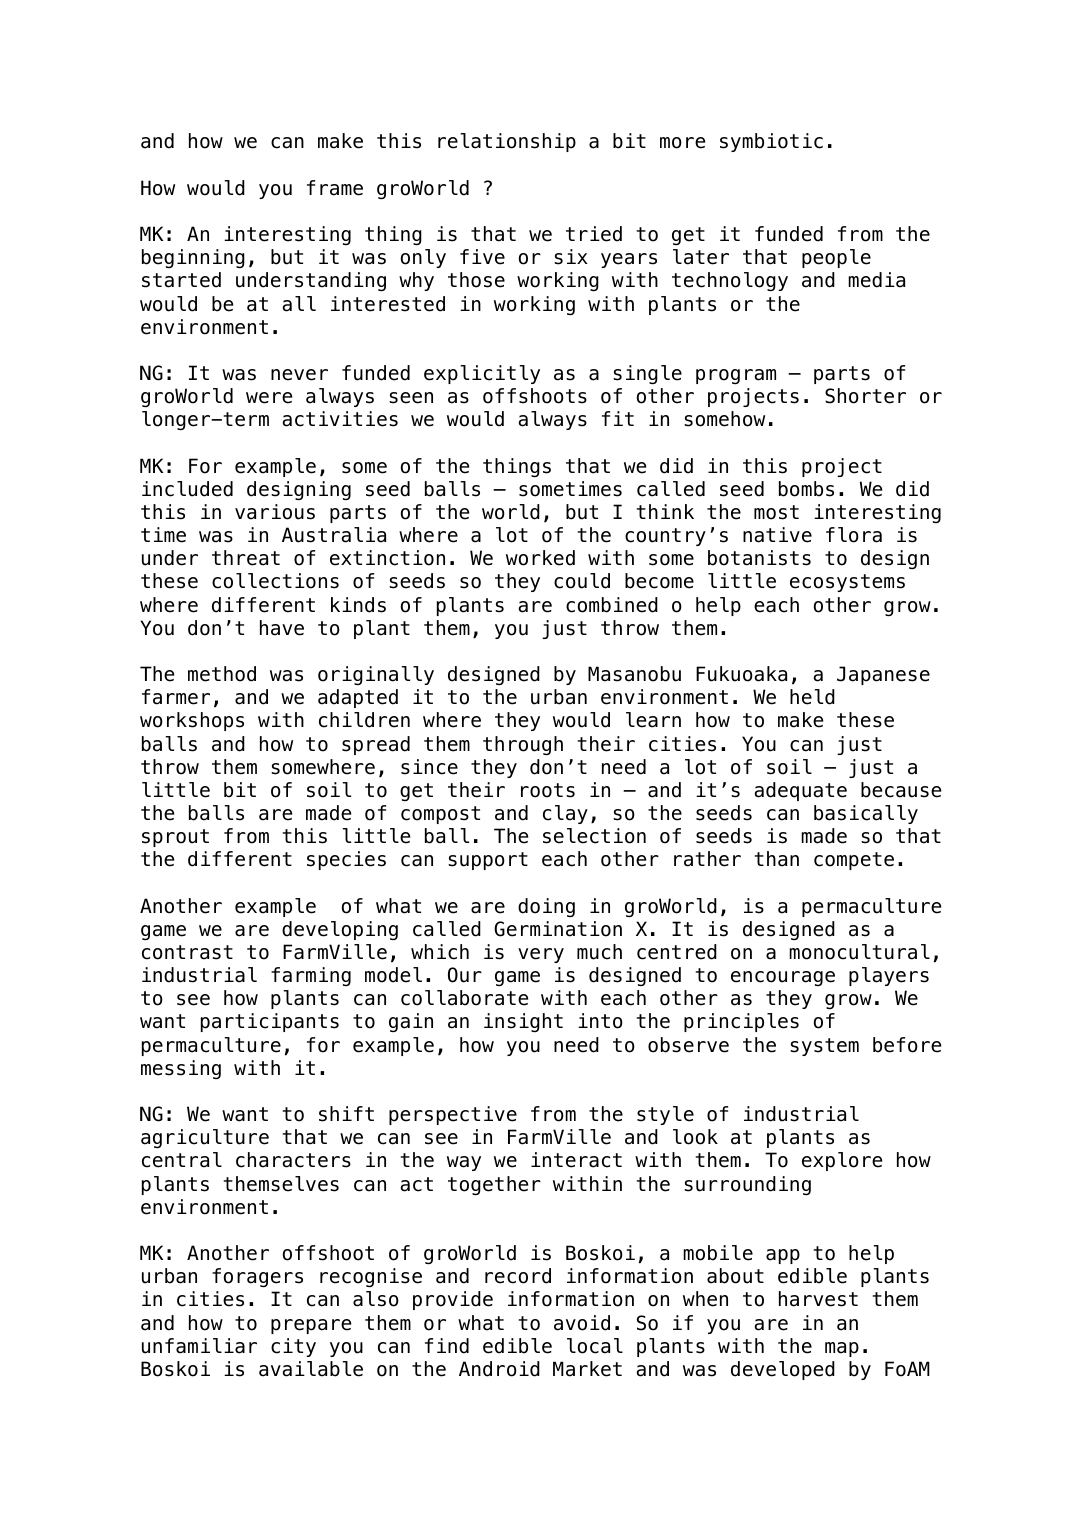  What do you see at coordinates (582, 581) in the screenshot?
I see `could` at bounding box center [582, 581].
